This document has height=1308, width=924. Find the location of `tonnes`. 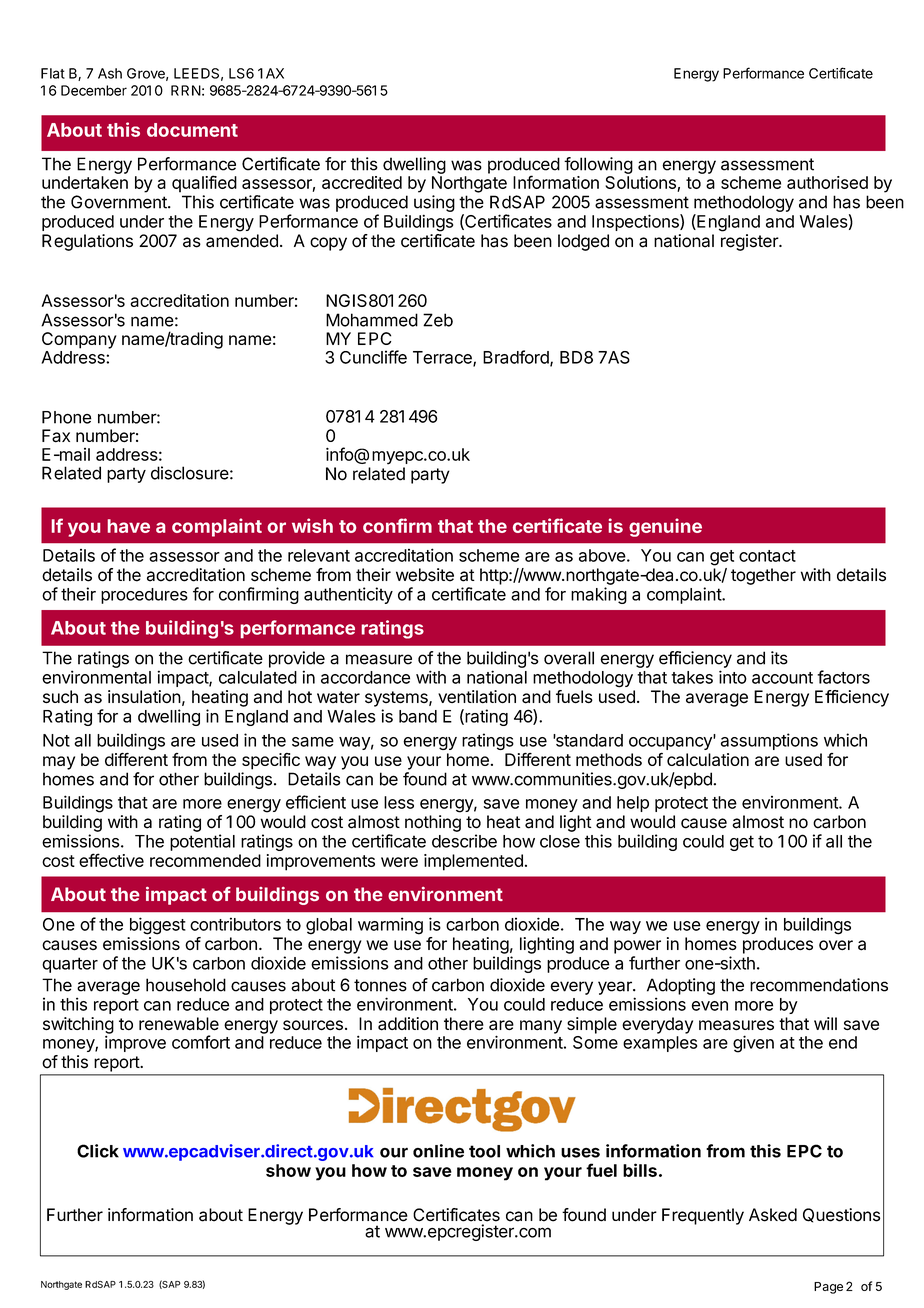

tonnes is located at coordinates (380, 985).
